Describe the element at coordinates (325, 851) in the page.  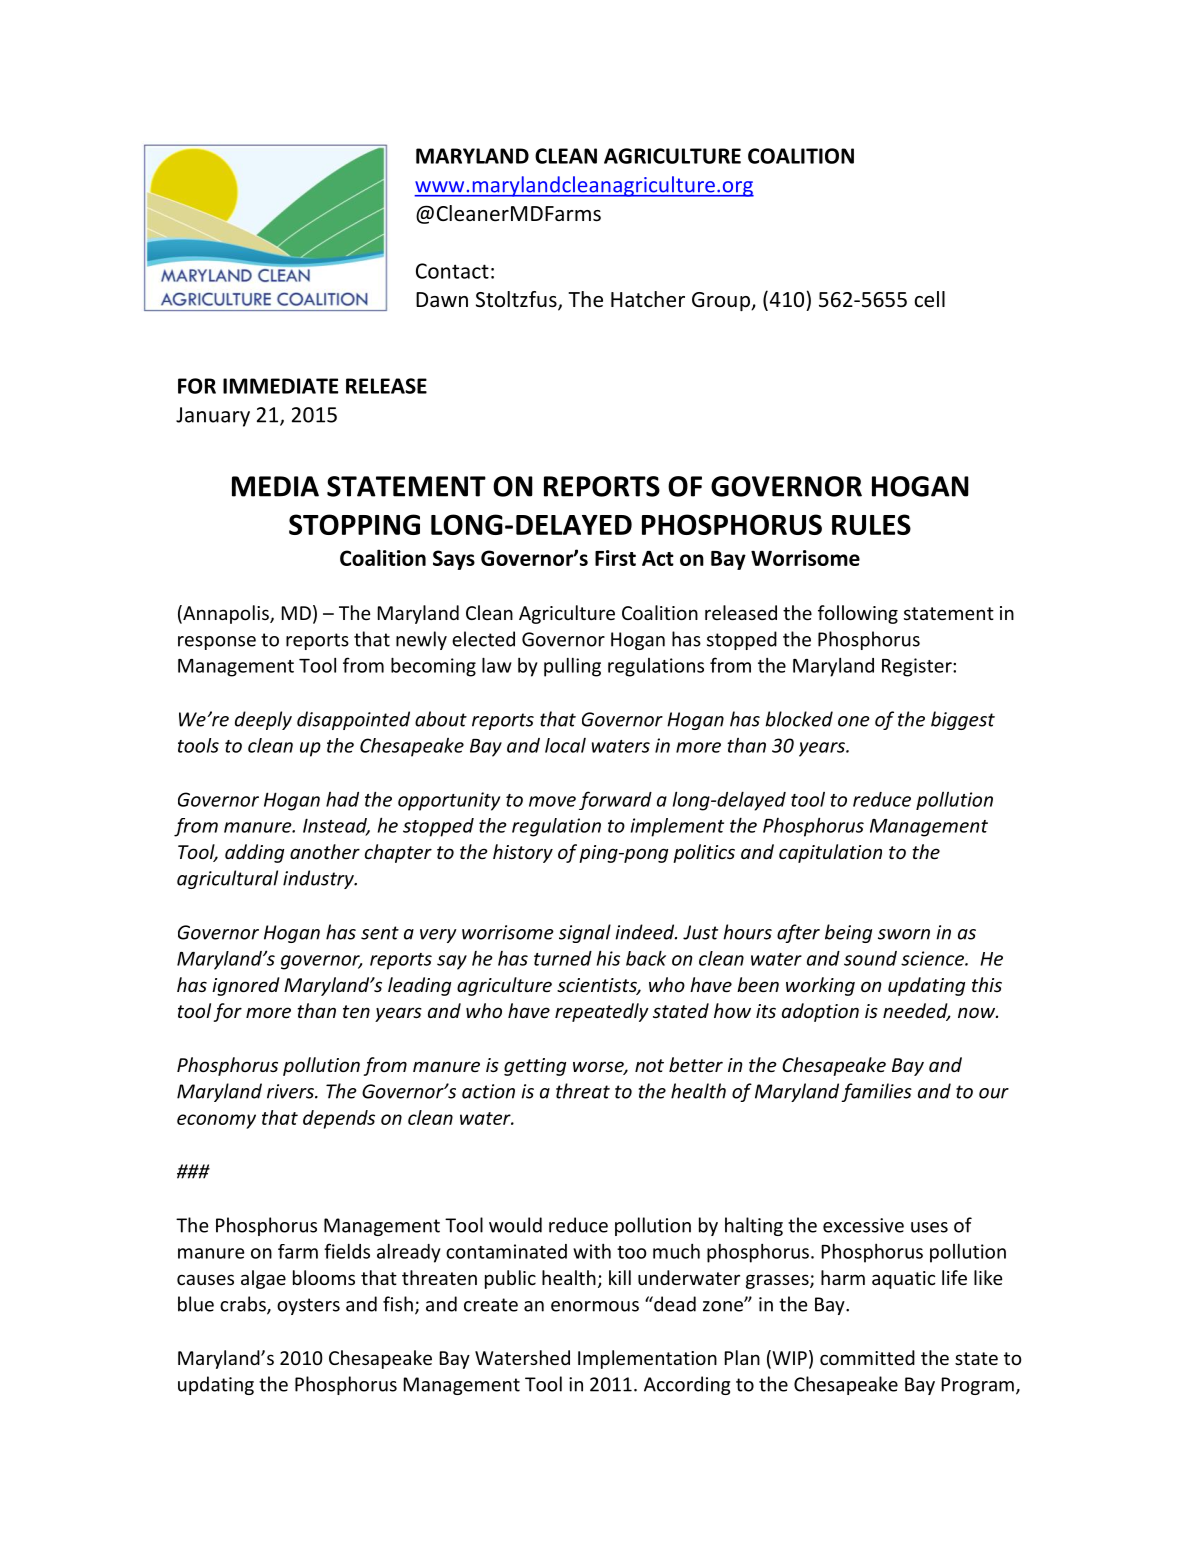
I see `another` at that location.
